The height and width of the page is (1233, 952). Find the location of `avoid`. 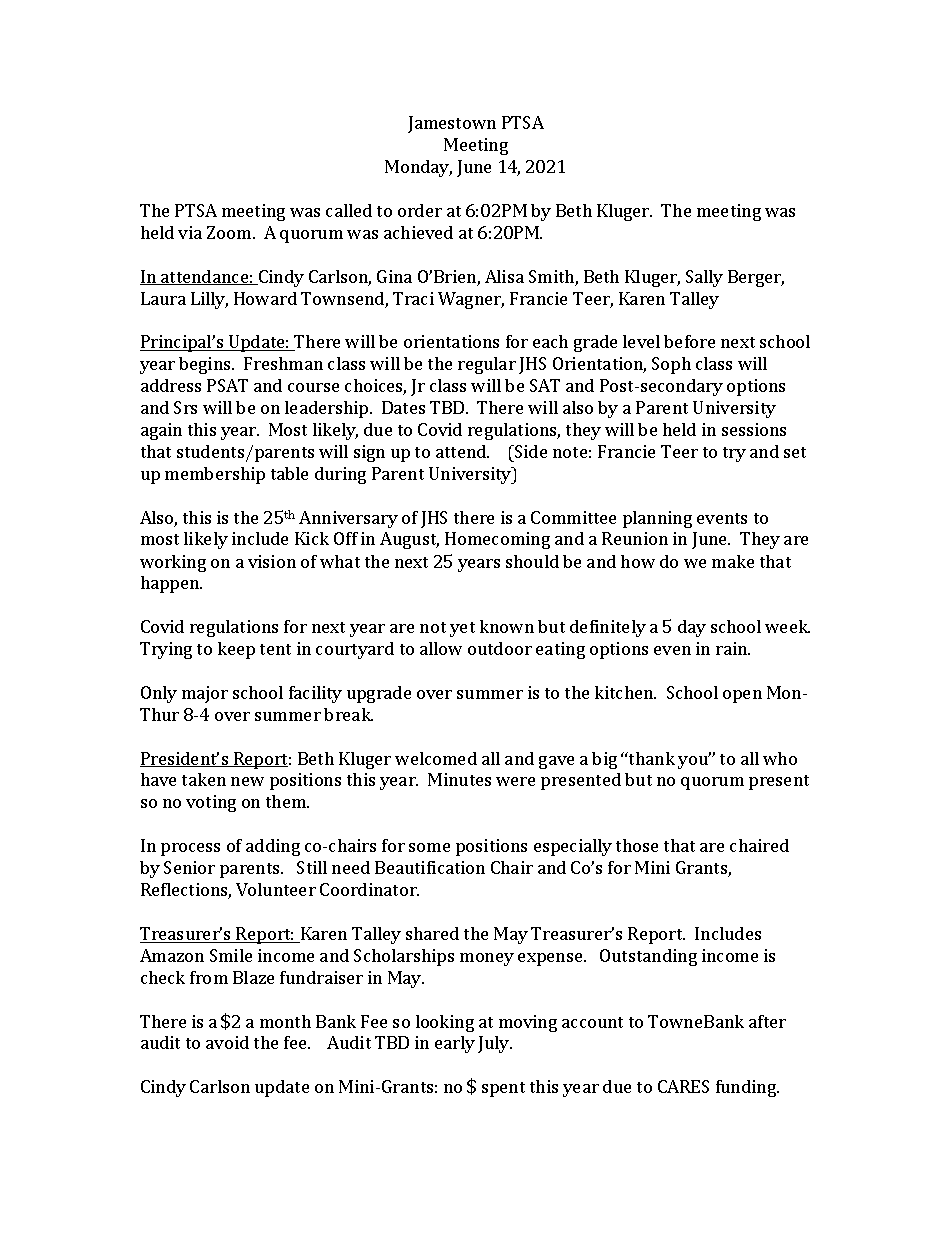

avoid is located at coordinates (227, 1042).
